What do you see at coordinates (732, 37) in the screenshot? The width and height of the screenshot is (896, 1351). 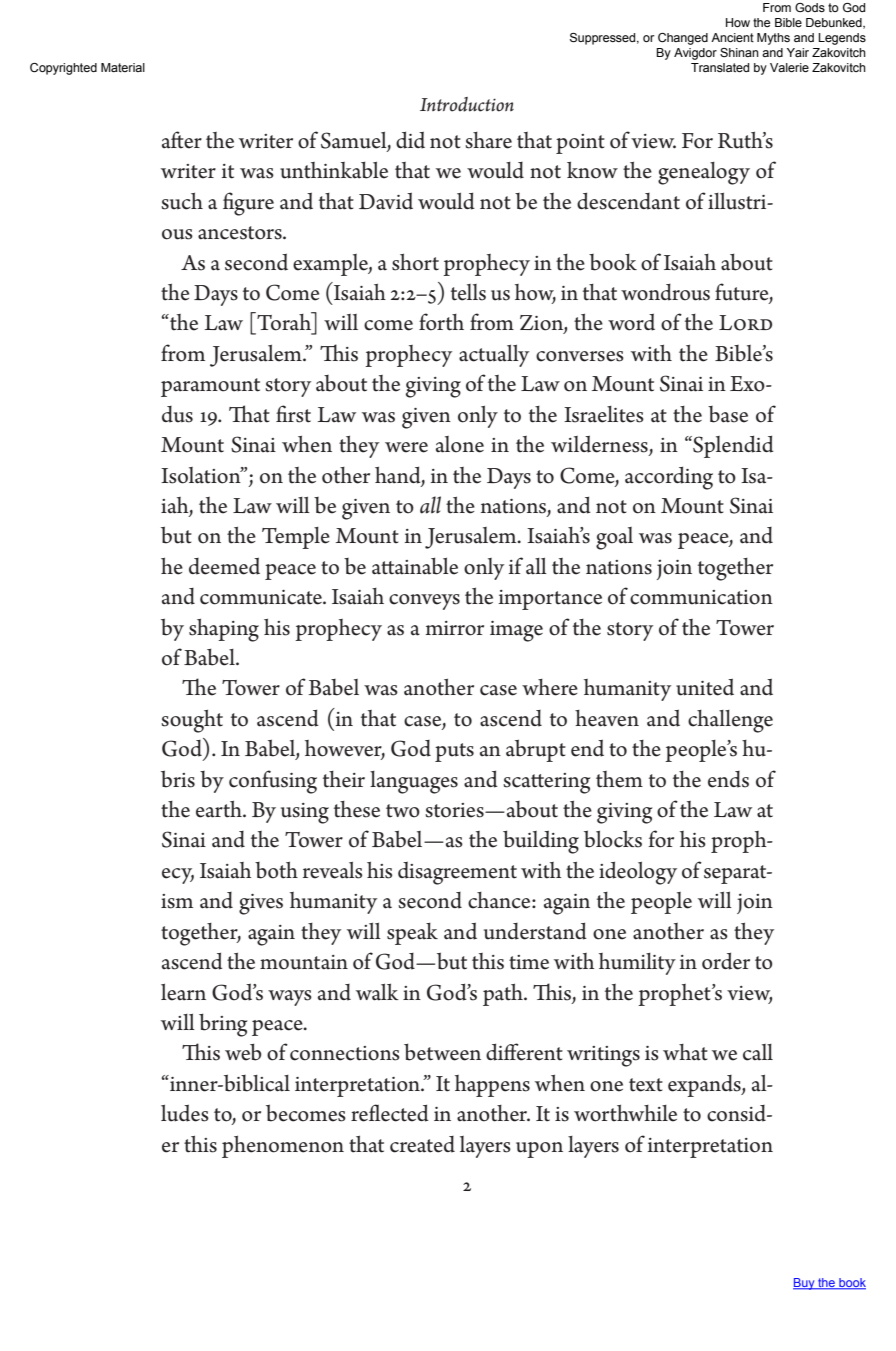 I see `Ancient` at bounding box center [732, 37].
